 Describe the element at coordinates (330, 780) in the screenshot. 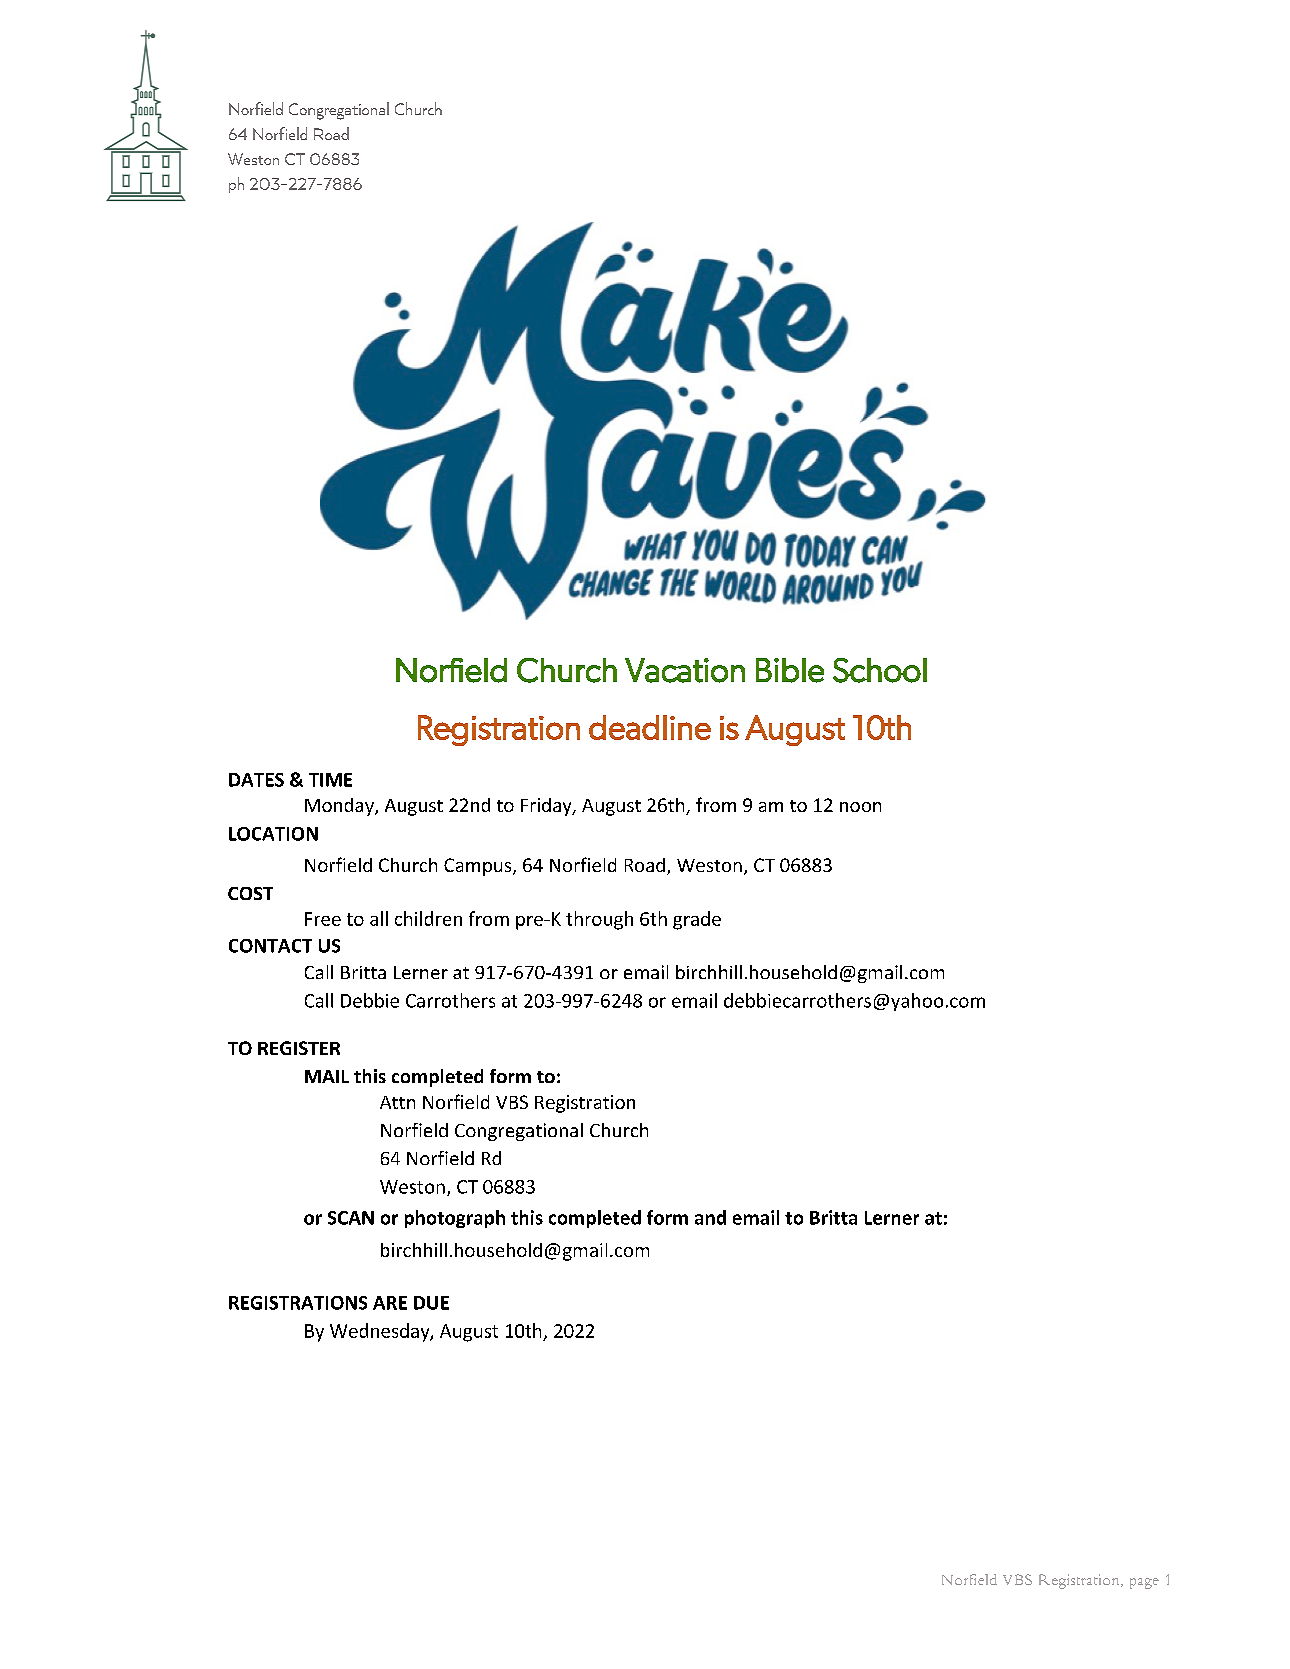

I see `TIME` at that location.
